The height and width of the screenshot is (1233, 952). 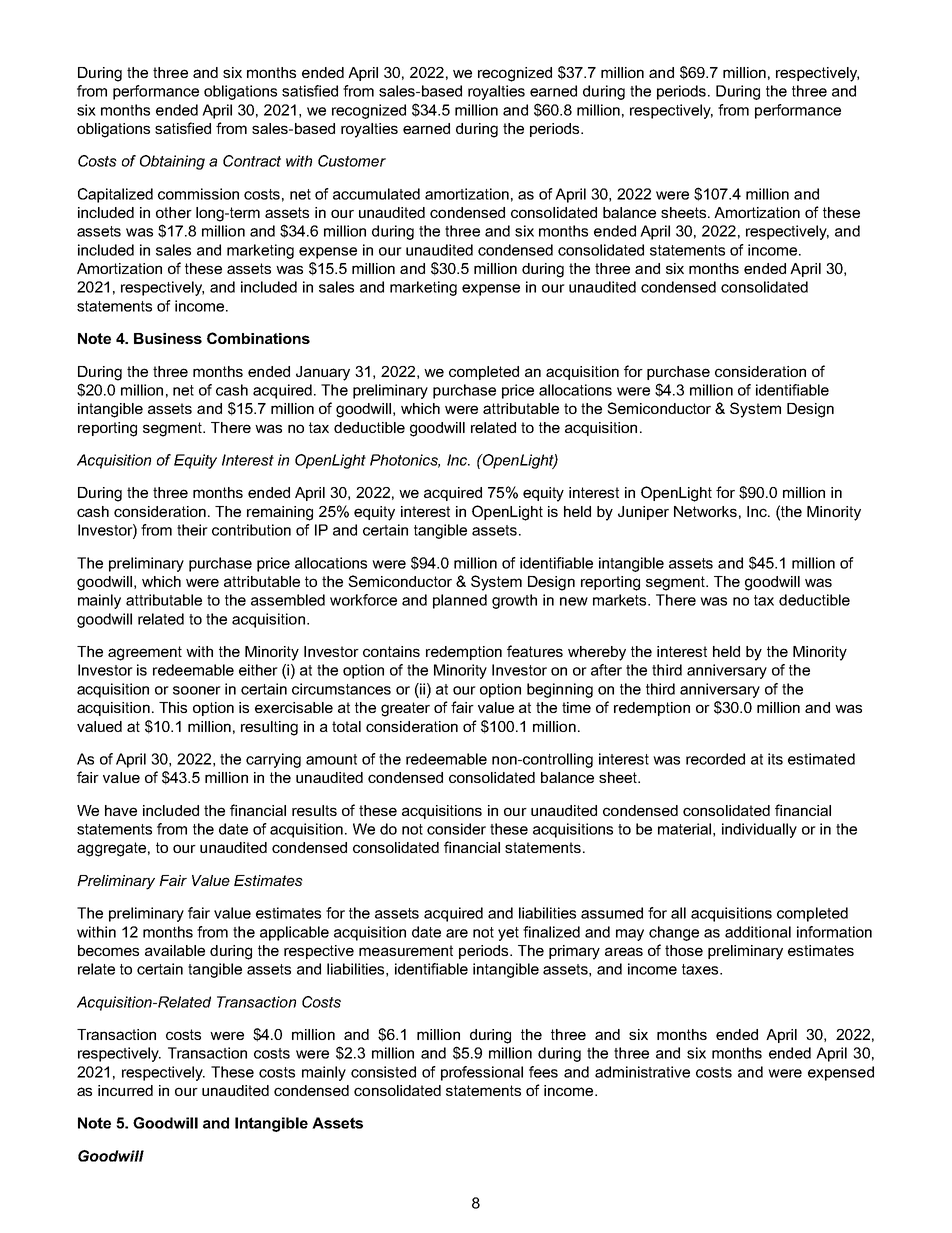 I want to click on Customer, so click(x=352, y=161).
